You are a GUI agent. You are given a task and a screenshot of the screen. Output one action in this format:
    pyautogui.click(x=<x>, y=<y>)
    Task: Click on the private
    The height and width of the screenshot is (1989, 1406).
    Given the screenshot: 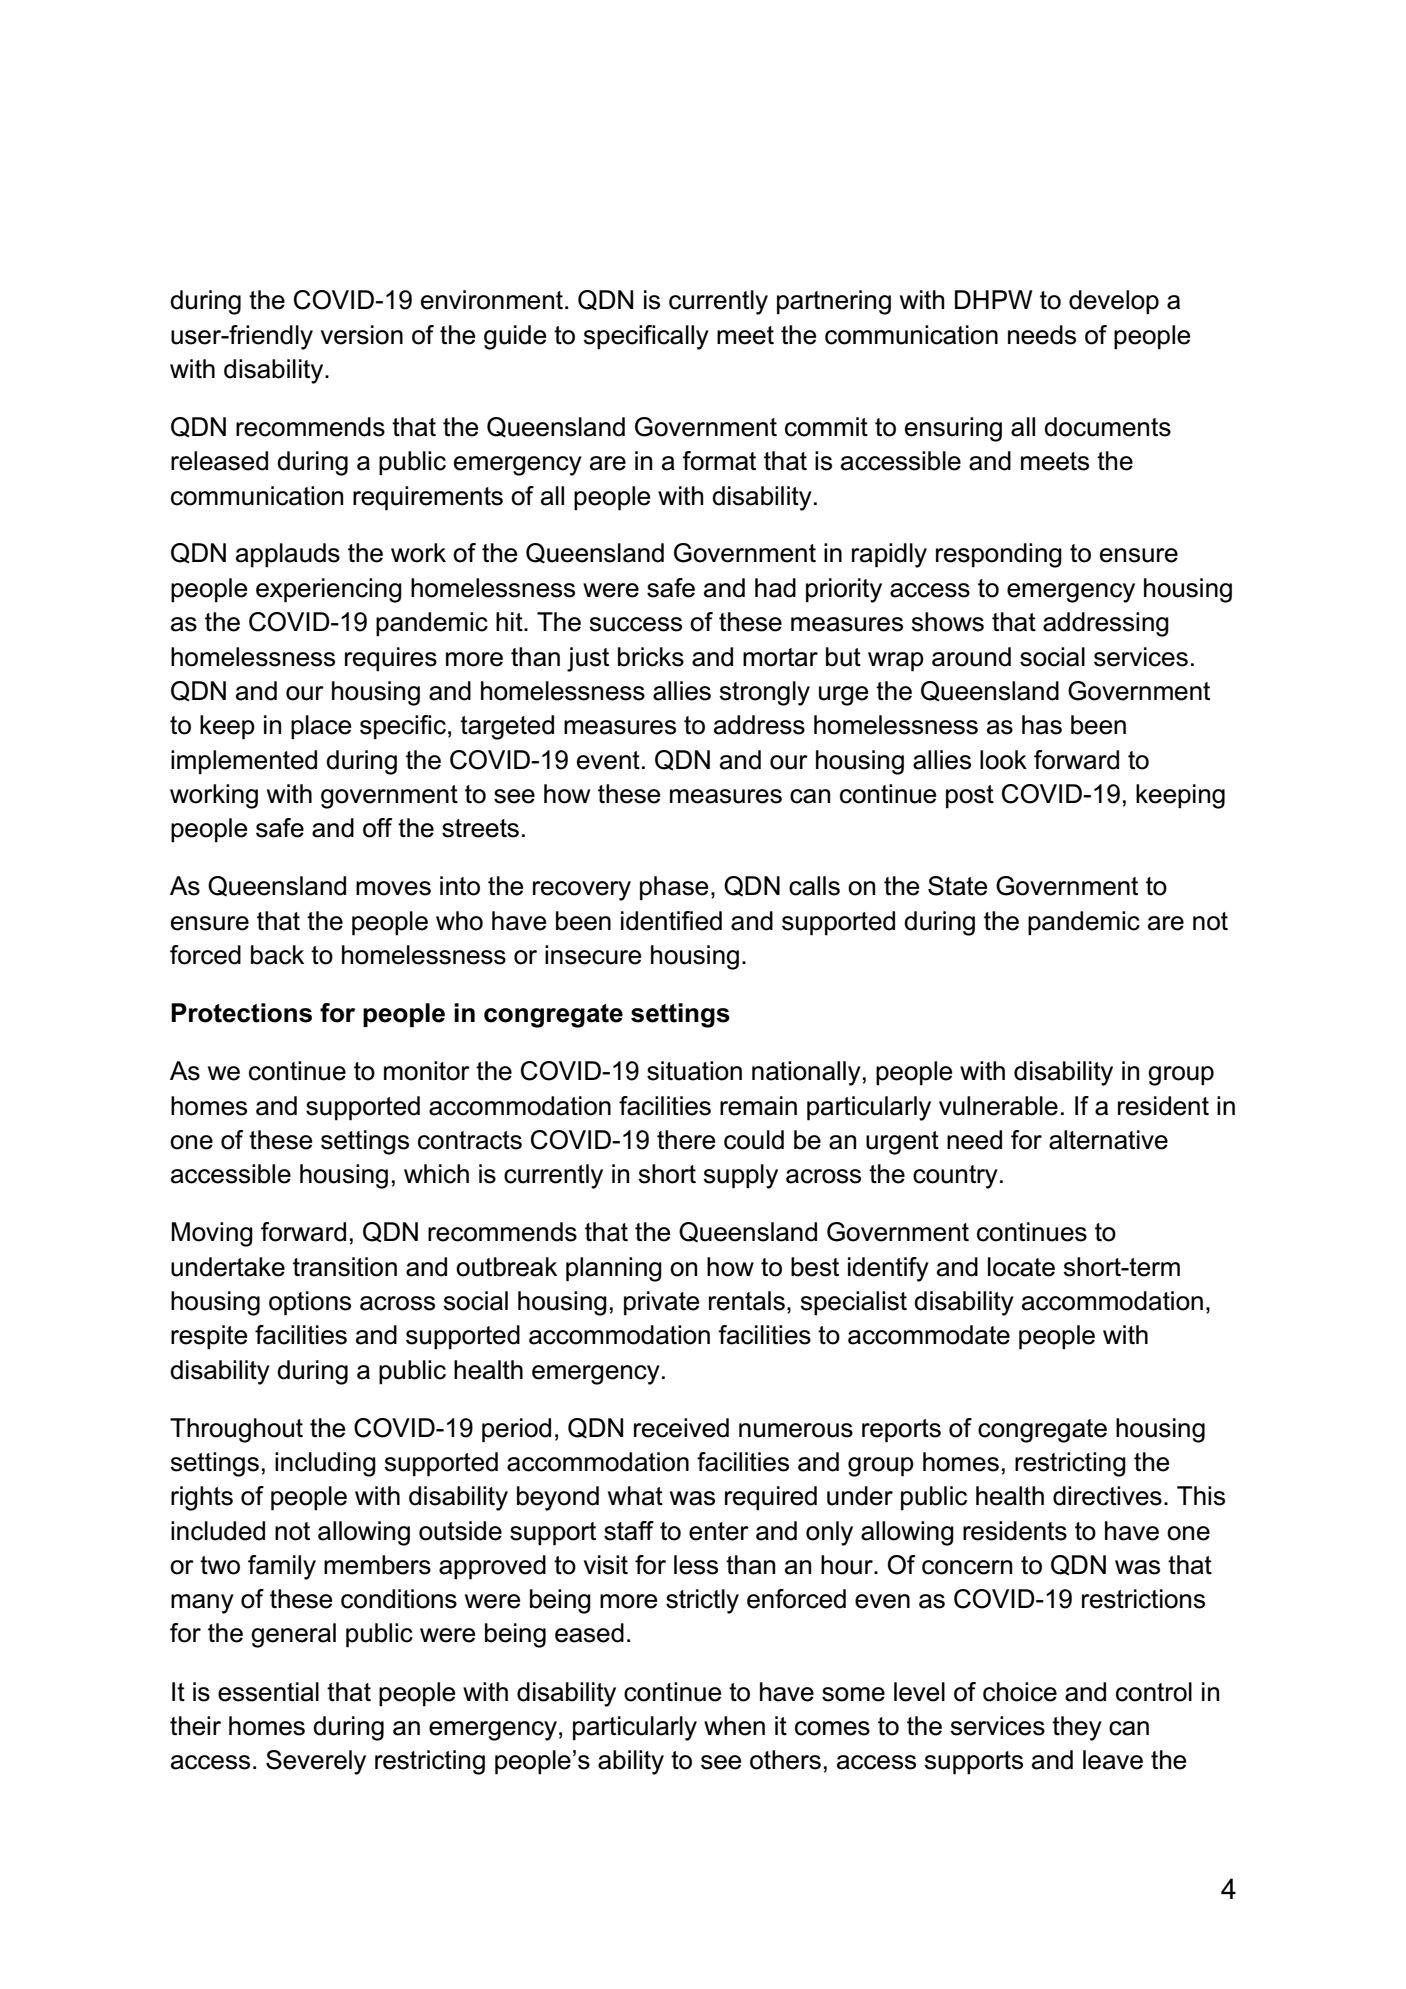 What is the action you would take?
    pyautogui.click(x=661, y=1303)
